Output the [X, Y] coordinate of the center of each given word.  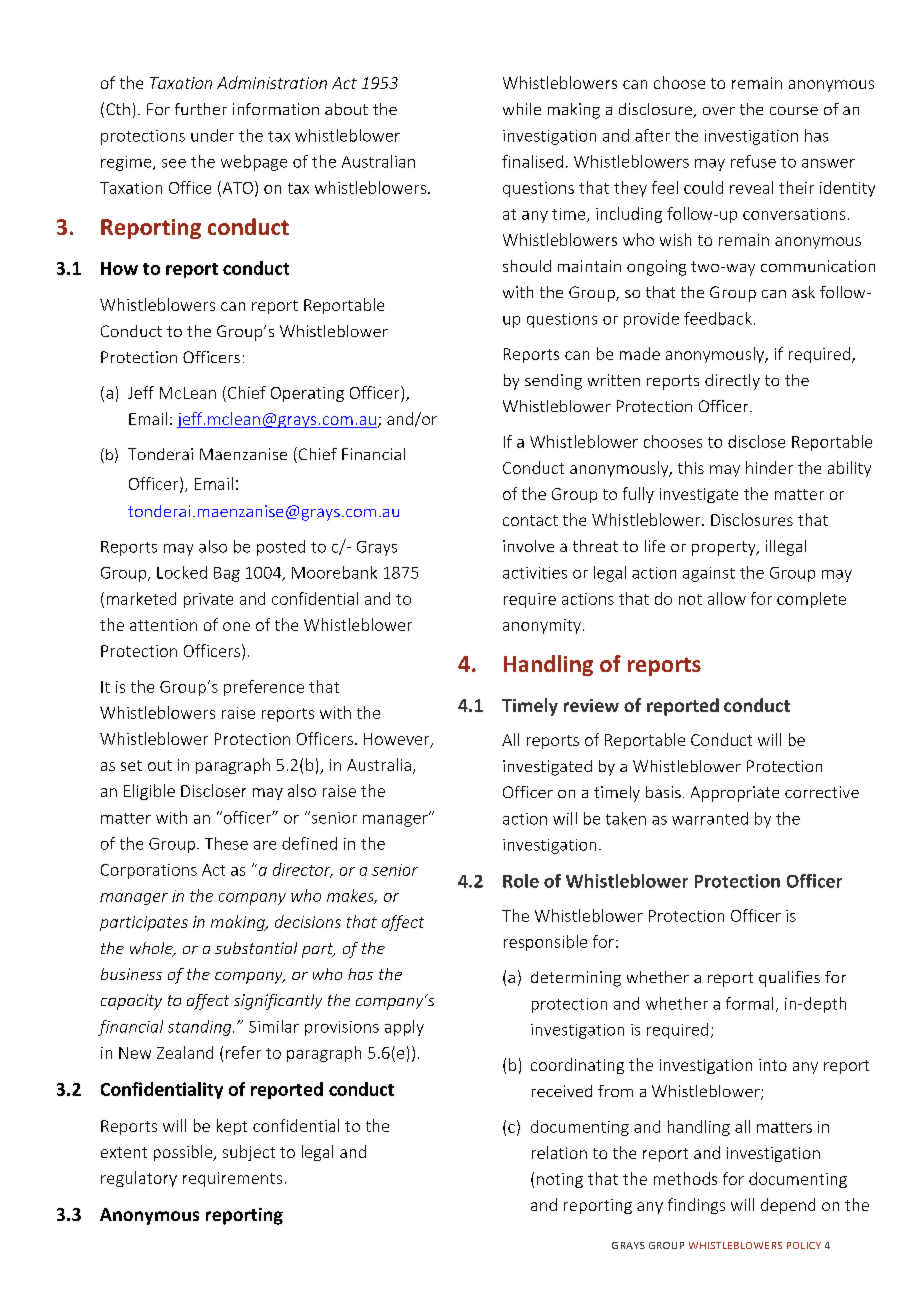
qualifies [789, 979]
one [236, 626]
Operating [307, 394]
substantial [256, 948]
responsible [545, 943]
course [794, 111]
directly [732, 382]
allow [727, 598]
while [522, 109]
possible [184, 1153]
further [201, 109]
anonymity [542, 626]
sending [553, 382]
